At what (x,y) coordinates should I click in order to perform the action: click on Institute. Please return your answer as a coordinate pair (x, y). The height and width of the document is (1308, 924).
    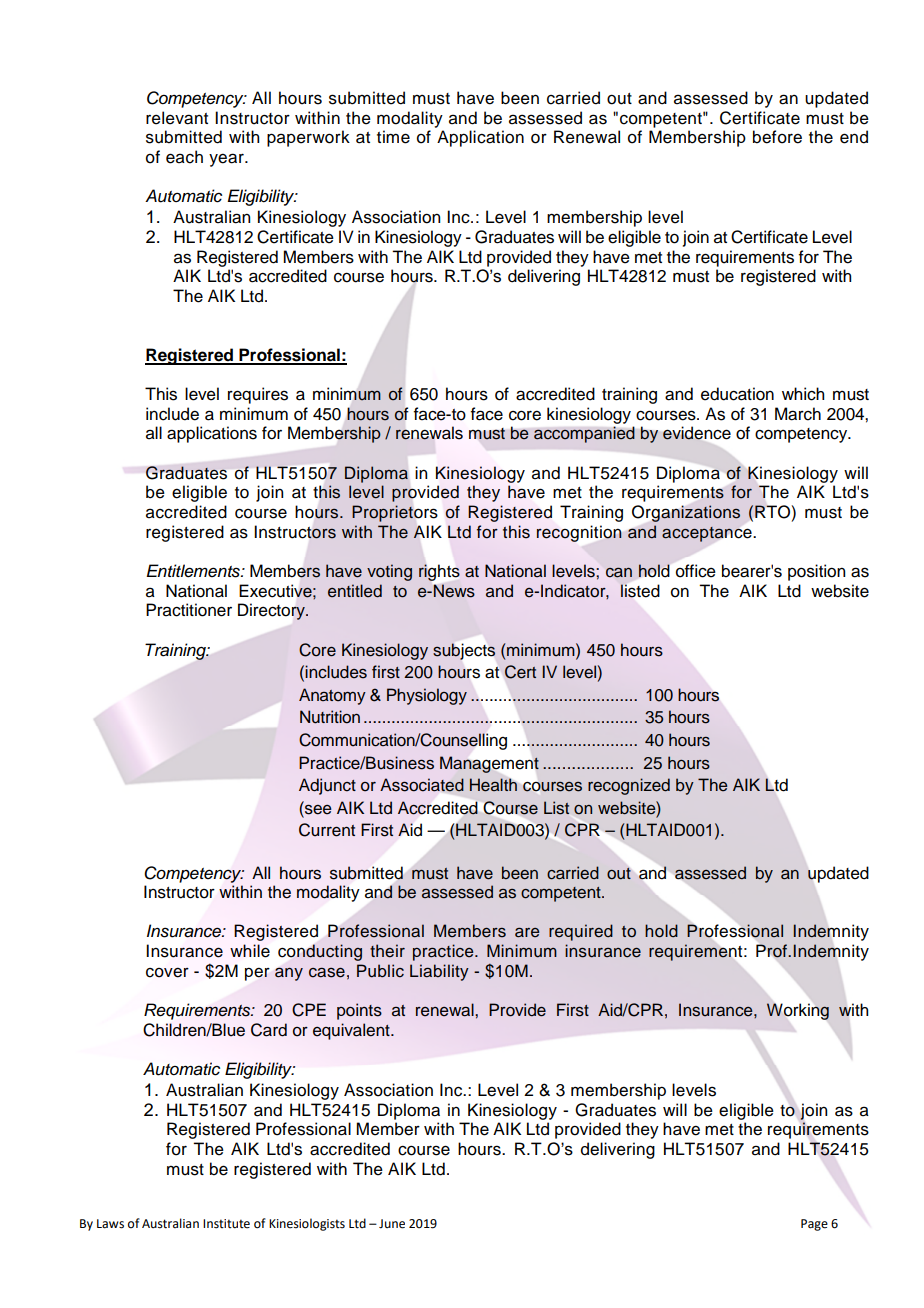
    Looking at the image, I should click on (226, 1224).
